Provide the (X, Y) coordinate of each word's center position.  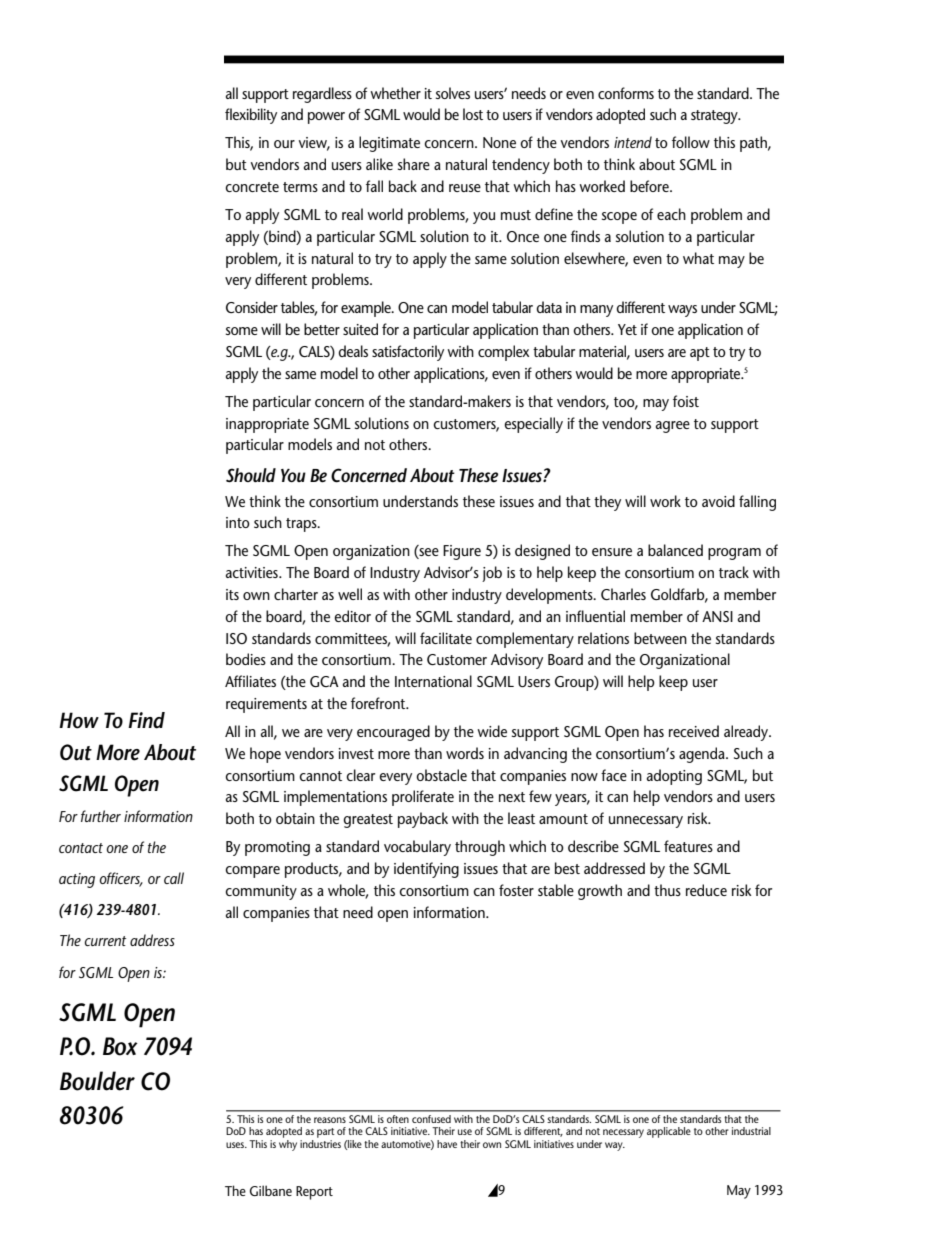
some (242, 331)
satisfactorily (408, 353)
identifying (426, 870)
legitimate (389, 144)
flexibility (251, 116)
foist (686, 401)
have (447, 1144)
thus (667, 890)
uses (236, 1145)
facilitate (446, 638)
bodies (246, 659)
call (174, 878)
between (660, 638)
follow (691, 142)
